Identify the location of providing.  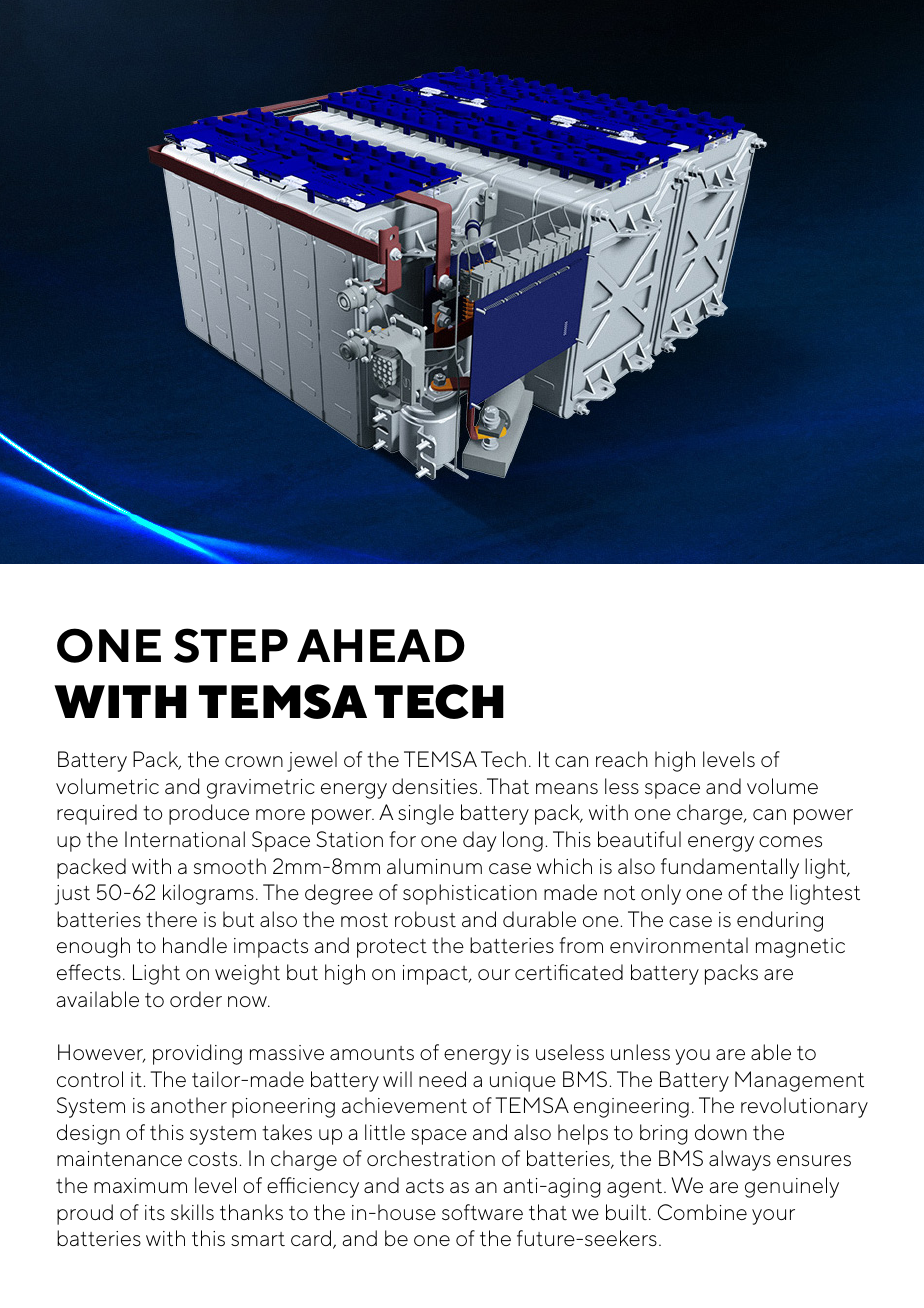
(197, 1054).
